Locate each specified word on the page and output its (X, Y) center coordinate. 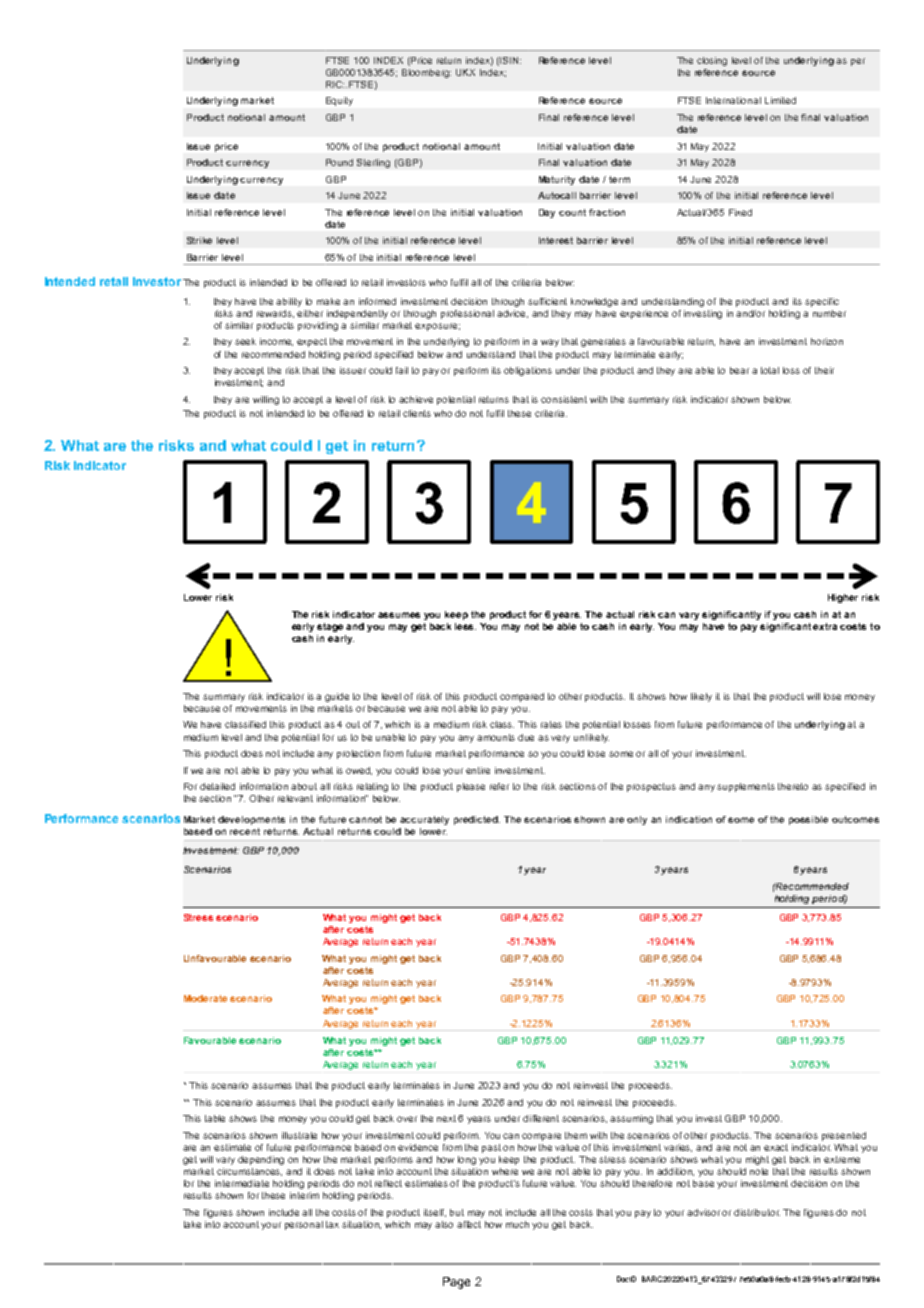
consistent (564, 399)
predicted (477, 820)
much (517, 1224)
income (276, 342)
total (770, 370)
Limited (780, 100)
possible (808, 820)
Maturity (557, 180)
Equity (339, 101)
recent (245, 831)
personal (304, 1225)
